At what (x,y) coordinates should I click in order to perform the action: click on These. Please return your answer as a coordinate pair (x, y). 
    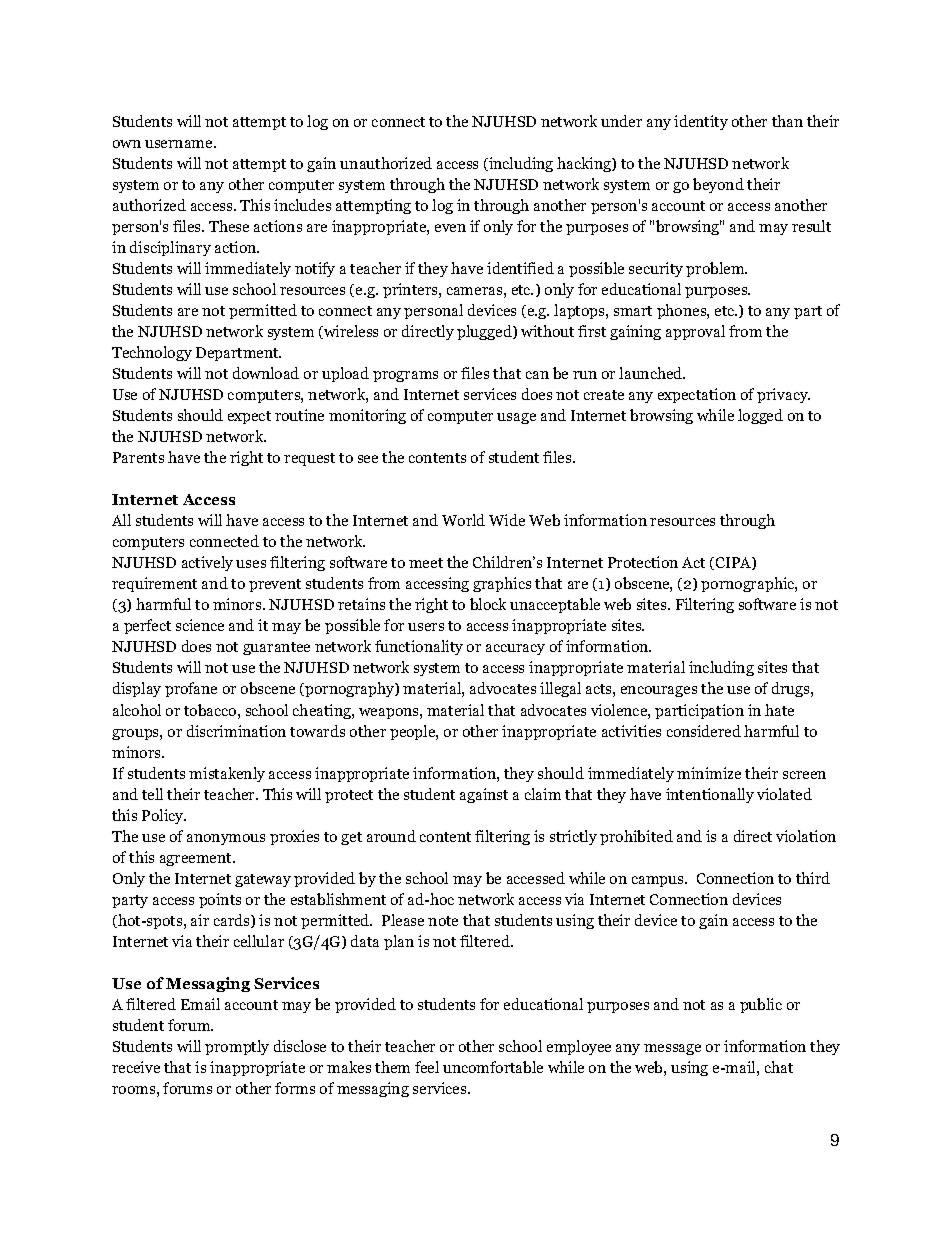
    Looking at the image, I should click on (229, 226).
